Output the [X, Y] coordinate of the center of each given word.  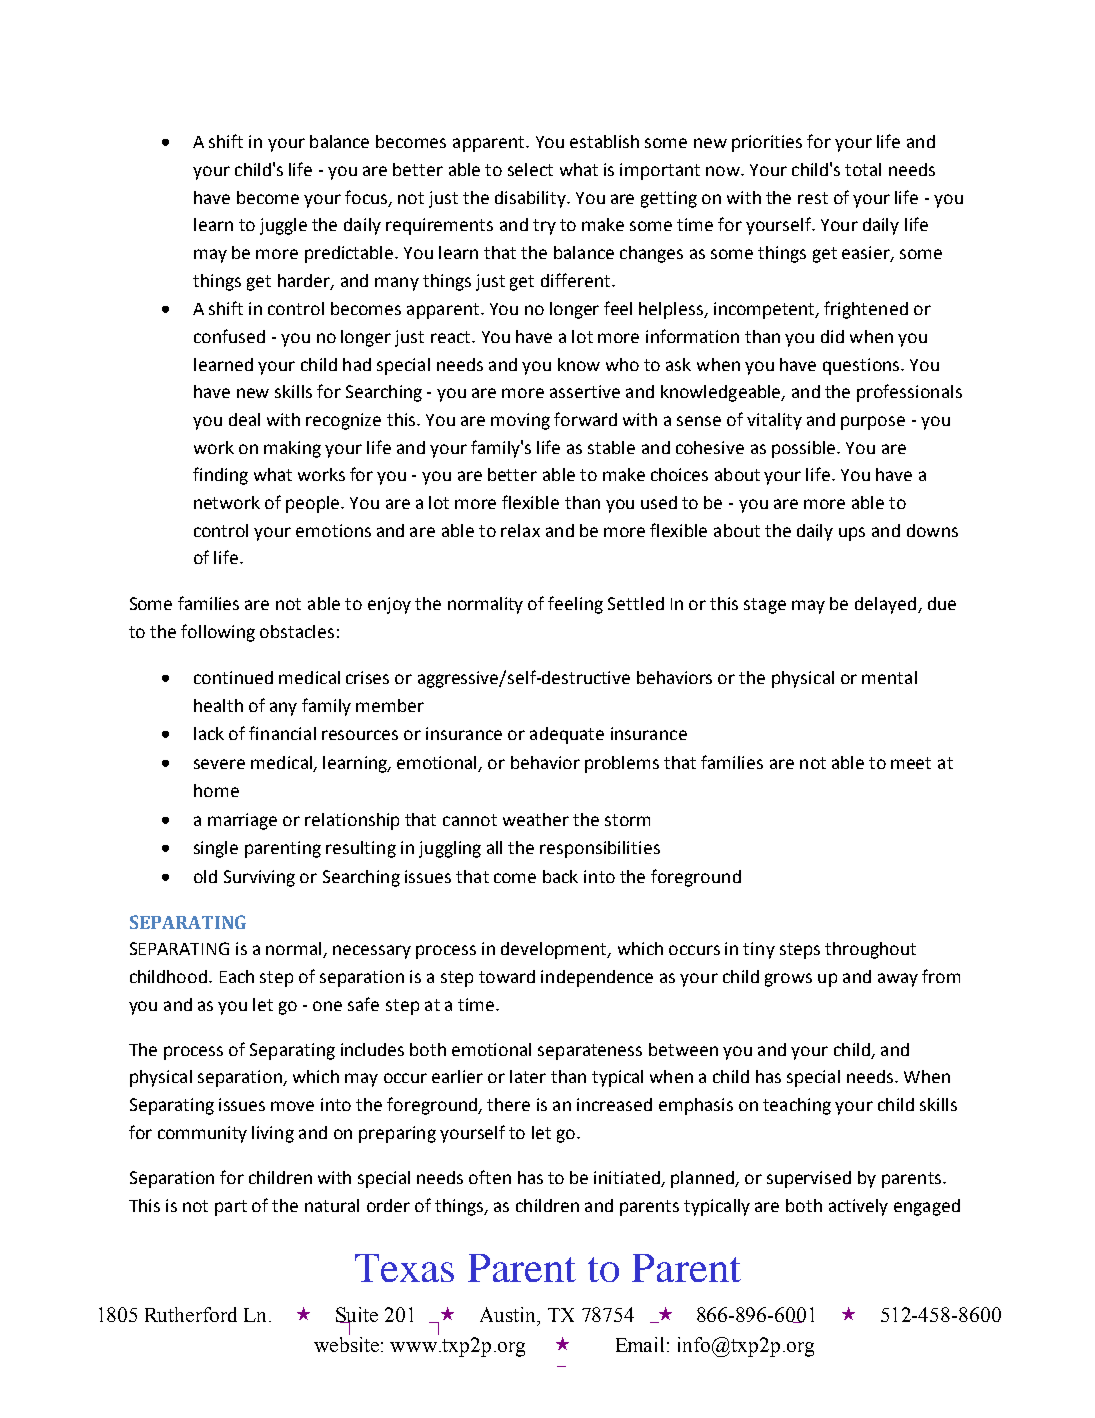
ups [852, 534]
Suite [357, 1315]
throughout [870, 950]
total [863, 169]
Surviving [259, 878]
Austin [509, 1314]
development [555, 950]
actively [858, 1207]
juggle [283, 226]
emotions [333, 530]
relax [520, 530]
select [530, 169]
